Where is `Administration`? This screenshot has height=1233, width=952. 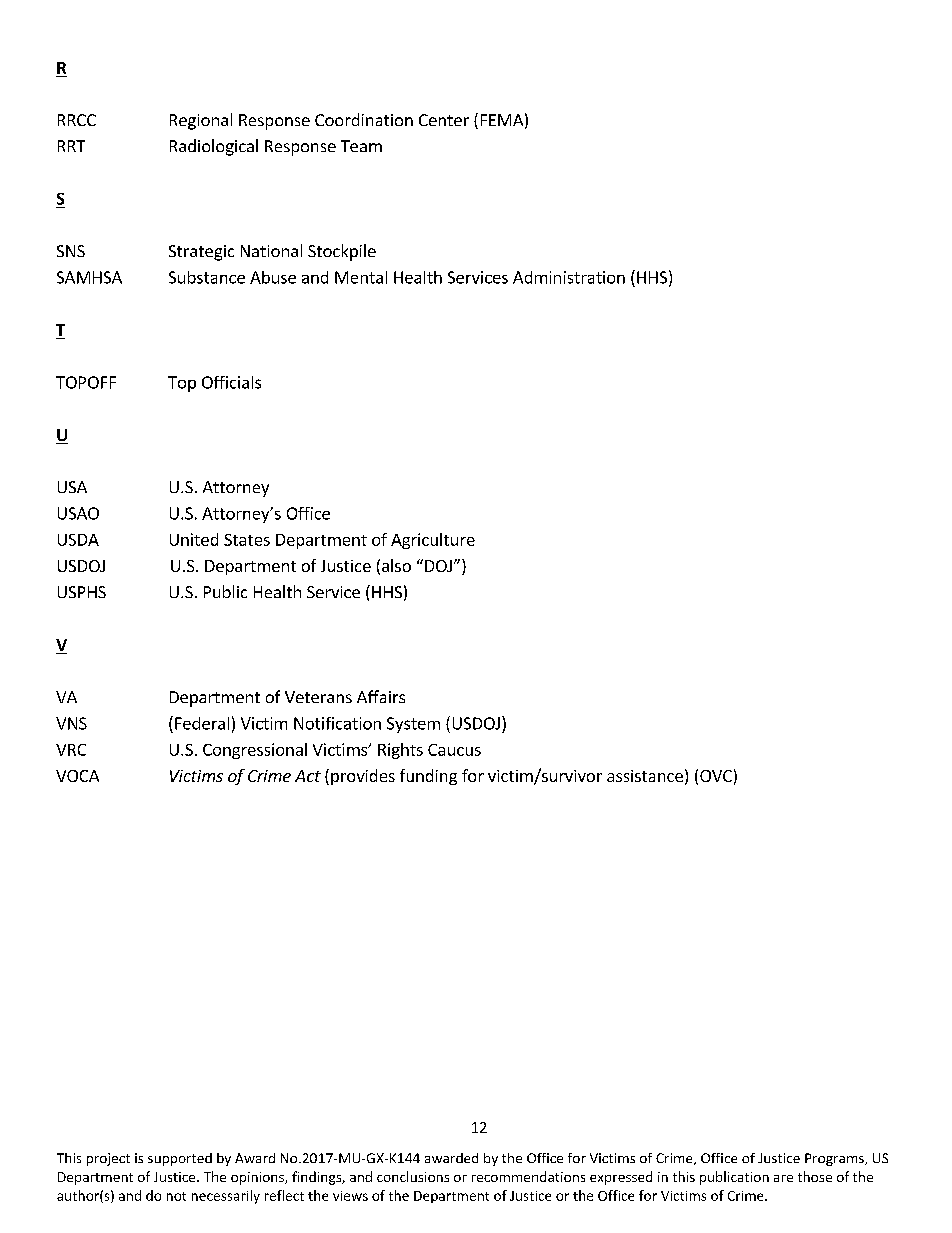
Administration is located at coordinates (569, 277).
